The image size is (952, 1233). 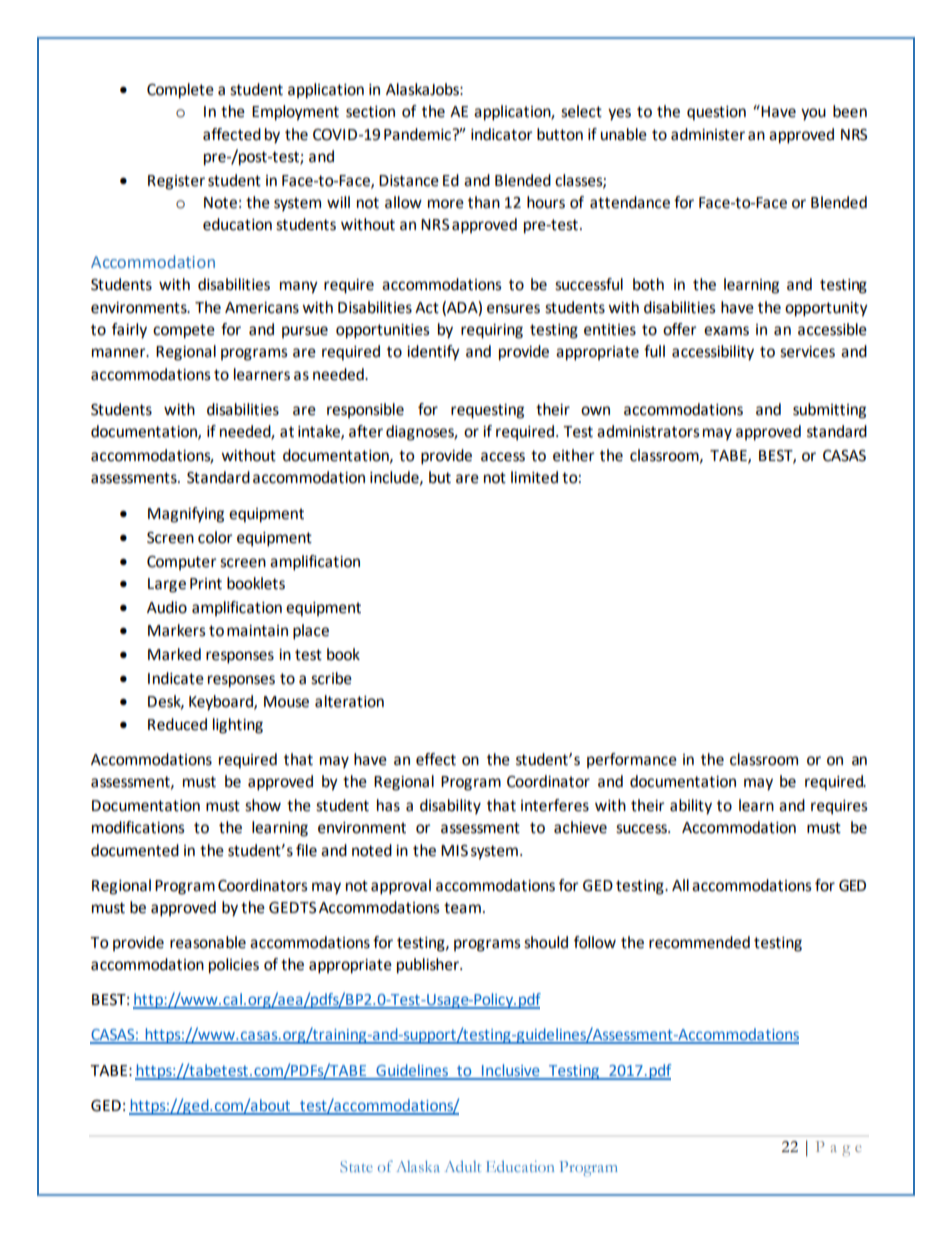 I want to click on requesting, so click(x=487, y=411).
